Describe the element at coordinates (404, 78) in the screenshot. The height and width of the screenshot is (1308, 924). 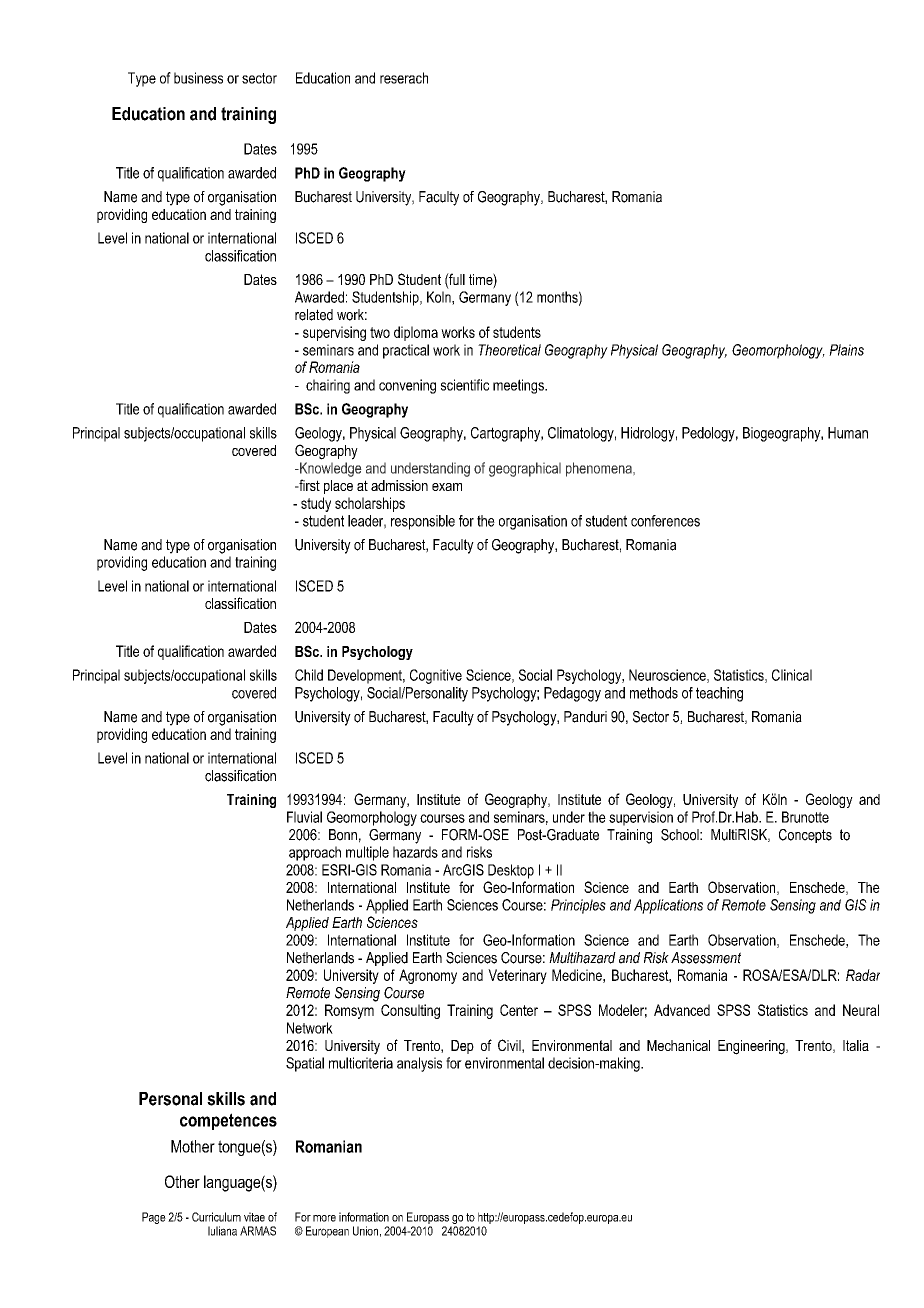
I see `reserach` at that location.
